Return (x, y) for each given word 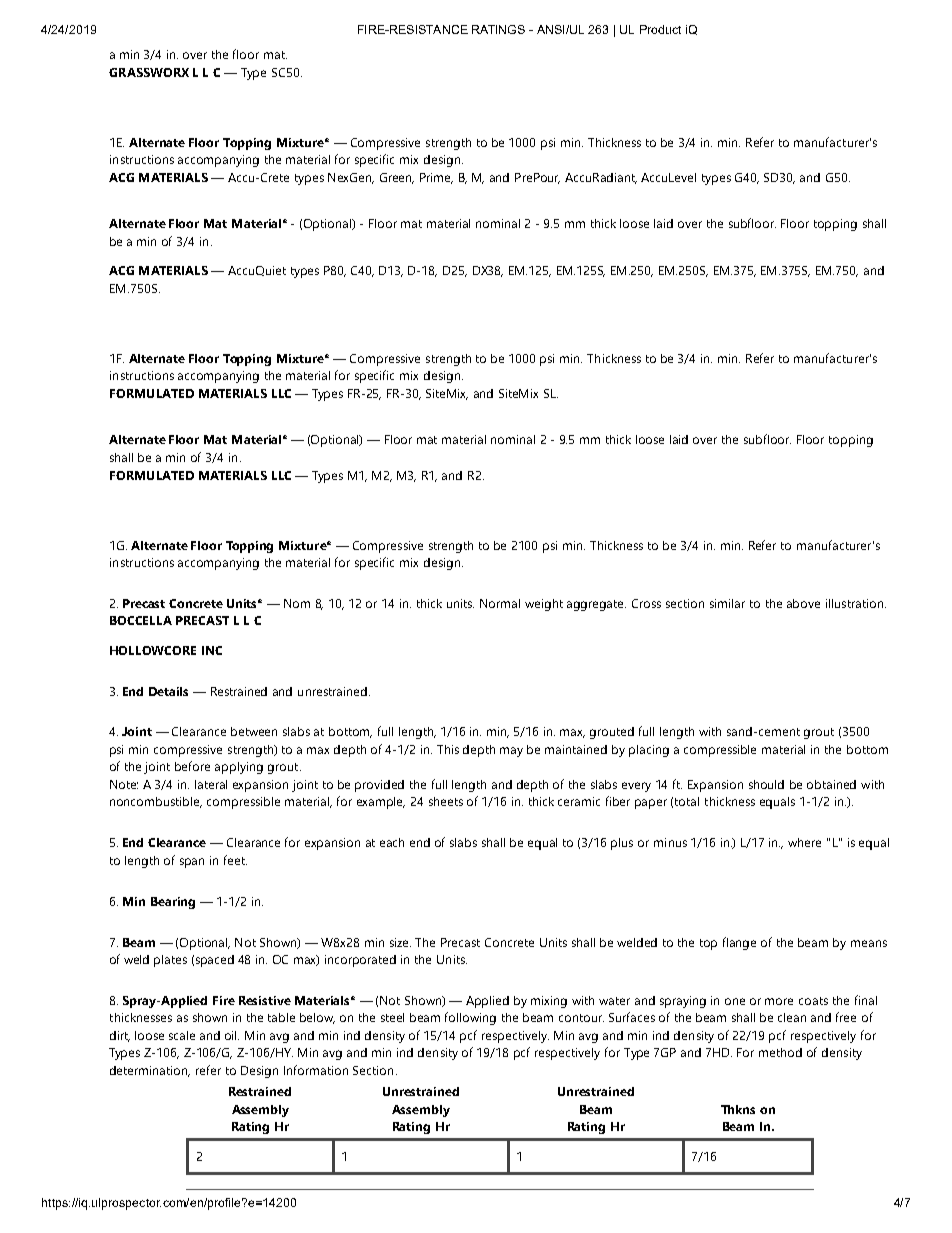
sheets (446, 801)
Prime (436, 178)
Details (168, 691)
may (511, 752)
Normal (500, 603)
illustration (856, 603)
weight (544, 605)
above (803, 603)
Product (660, 29)
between (254, 731)
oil (232, 1035)
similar (727, 603)
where (804, 842)
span (192, 863)
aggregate (596, 605)
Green (397, 178)
